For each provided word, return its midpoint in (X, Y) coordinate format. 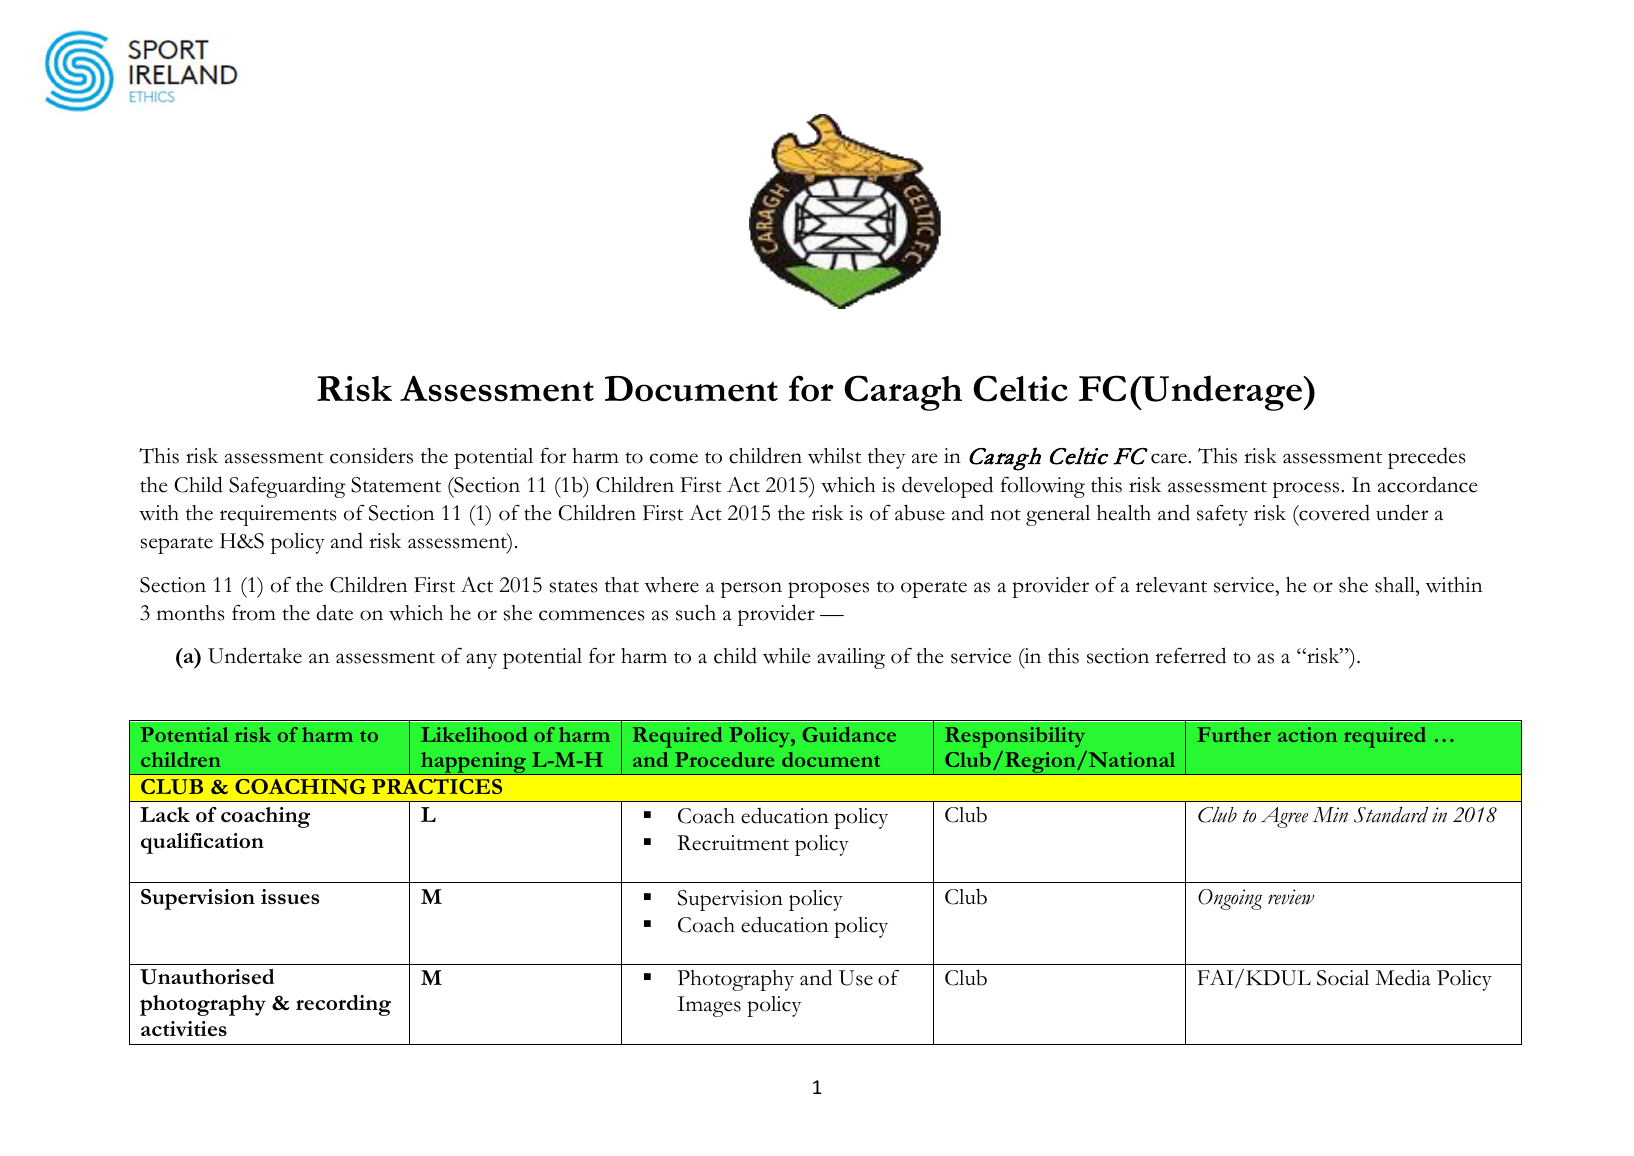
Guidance (849, 734)
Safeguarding (287, 487)
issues (290, 896)
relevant (1171, 585)
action (1307, 734)
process (1307, 490)
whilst (834, 456)
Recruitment (733, 843)
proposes (828, 590)
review (1291, 897)
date (334, 612)
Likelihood (474, 734)
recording (343, 1005)
